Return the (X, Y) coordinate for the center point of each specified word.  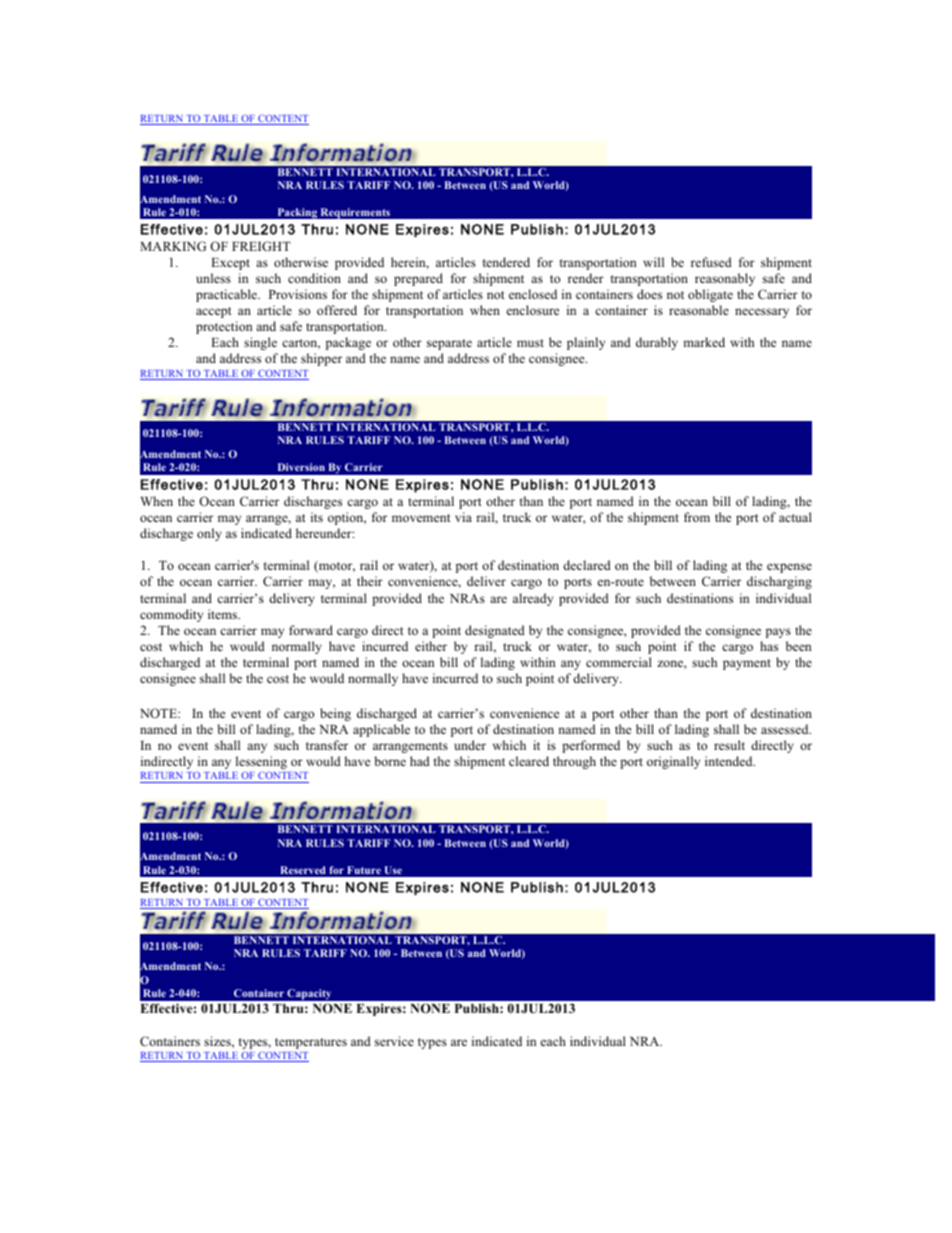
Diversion (301, 467)
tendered (506, 262)
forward (311, 630)
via (463, 517)
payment (747, 664)
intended (730, 761)
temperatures (311, 1043)
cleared (529, 761)
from (697, 517)
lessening (261, 764)
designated (495, 631)
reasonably (725, 279)
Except (230, 264)
